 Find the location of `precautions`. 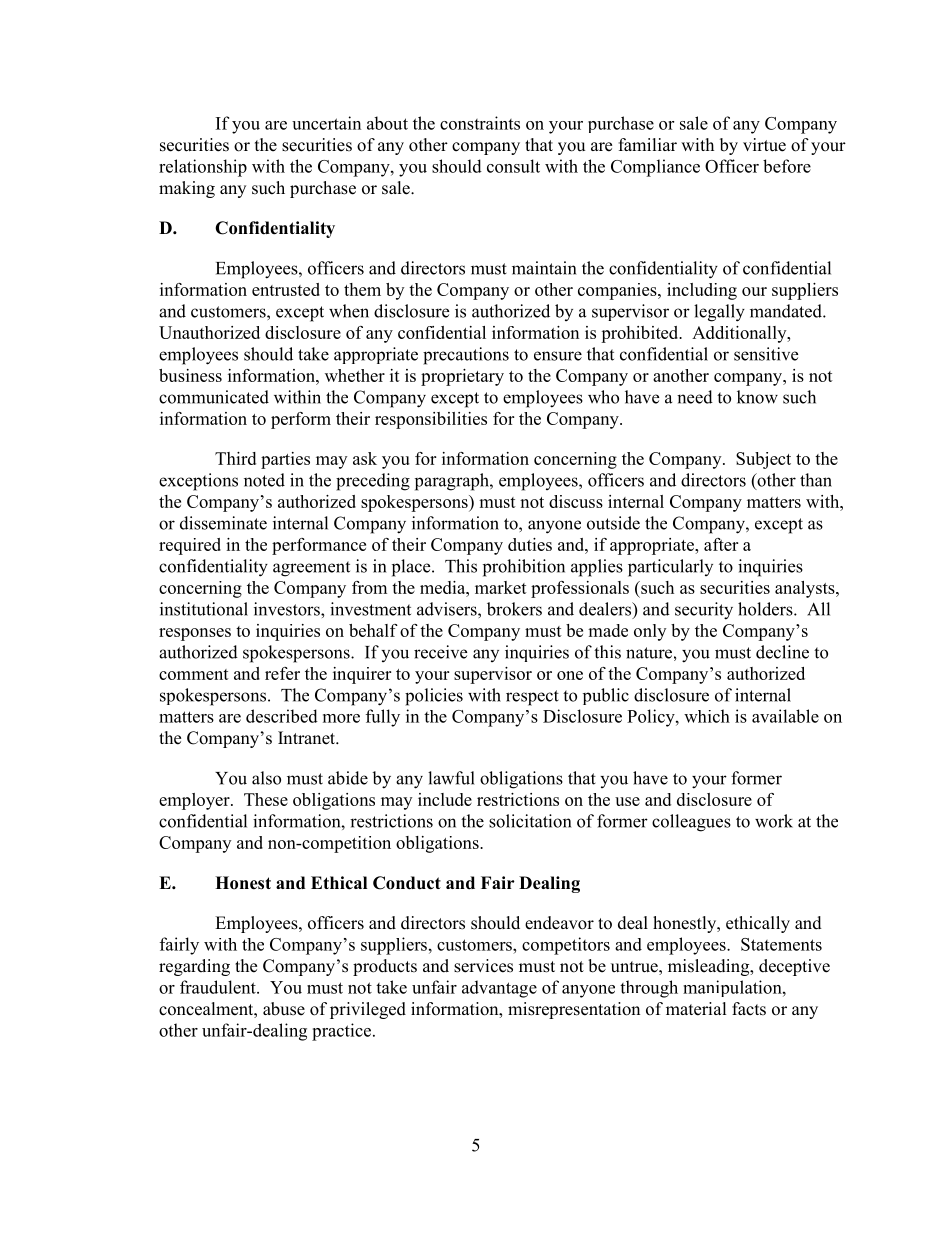

precautions is located at coordinates (466, 356).
